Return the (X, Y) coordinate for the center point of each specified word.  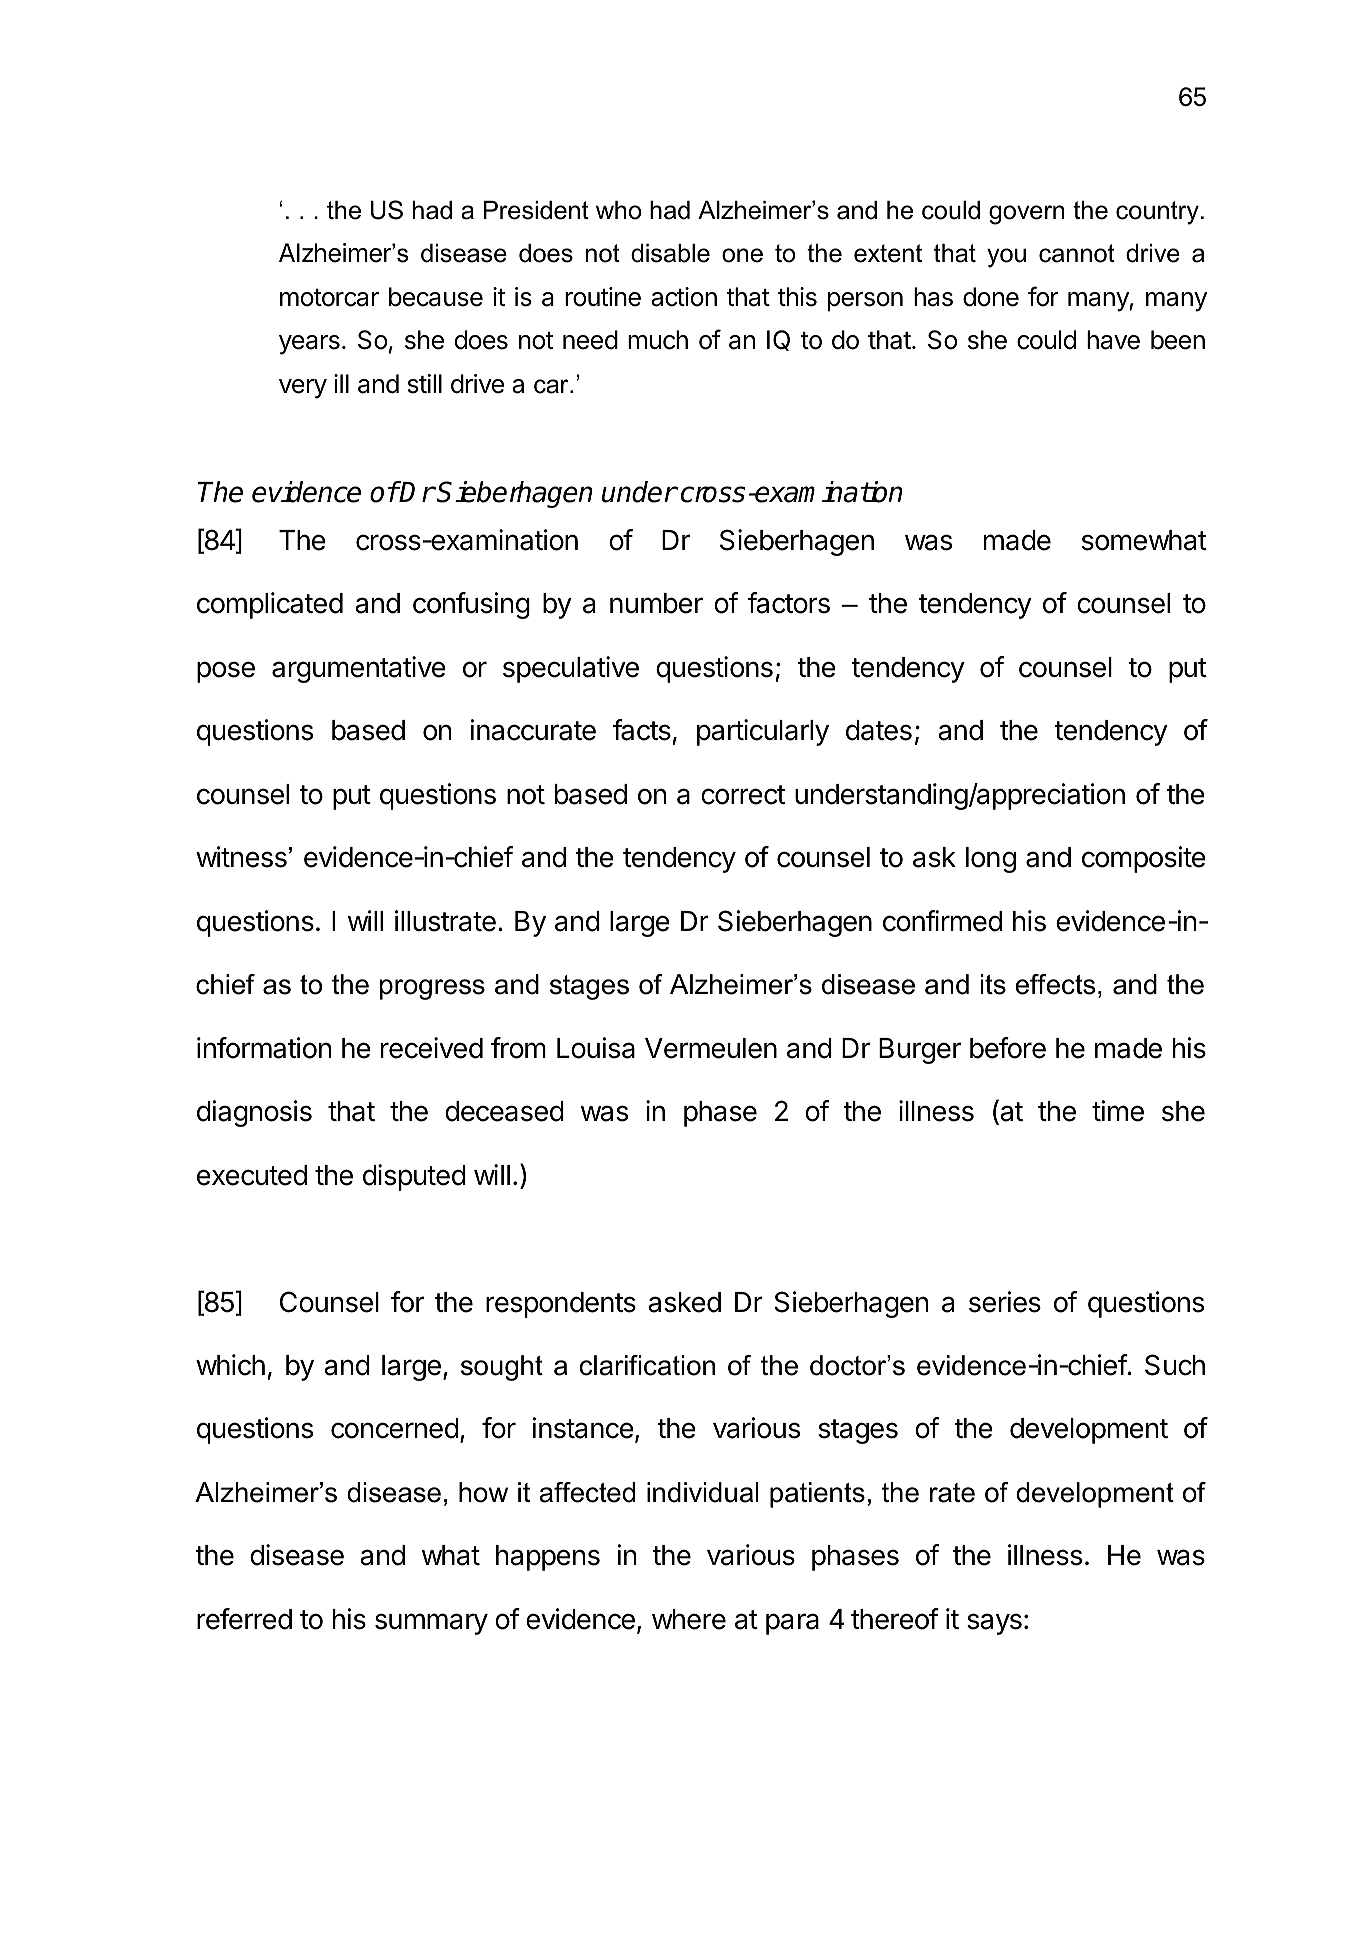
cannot (1077, 253)
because (436, 297)
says (994, 1624)
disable (670, 253)
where (689, 1619)
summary (431, 1624)
